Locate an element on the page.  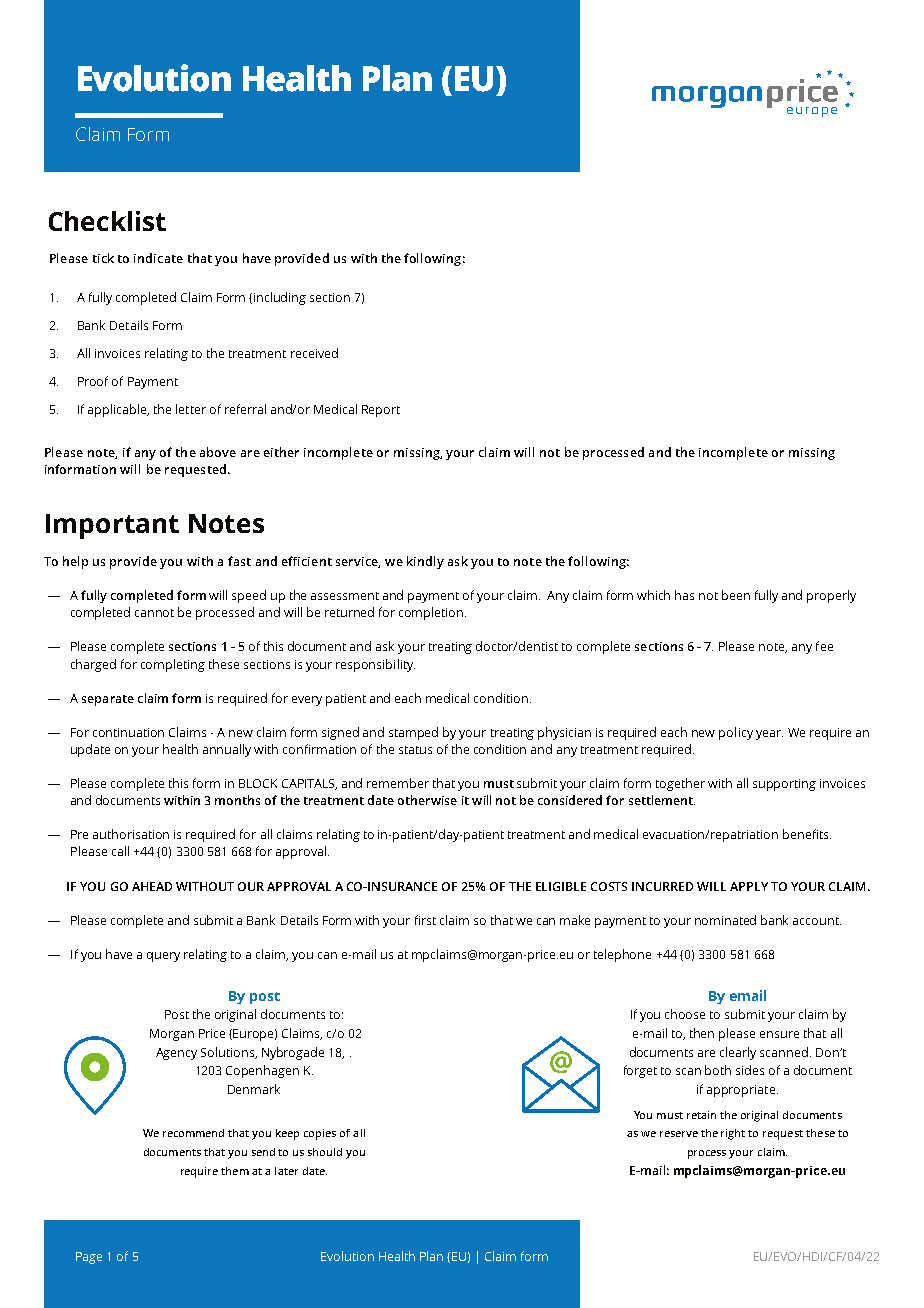
indicate is located at coordinates (158, 258).
